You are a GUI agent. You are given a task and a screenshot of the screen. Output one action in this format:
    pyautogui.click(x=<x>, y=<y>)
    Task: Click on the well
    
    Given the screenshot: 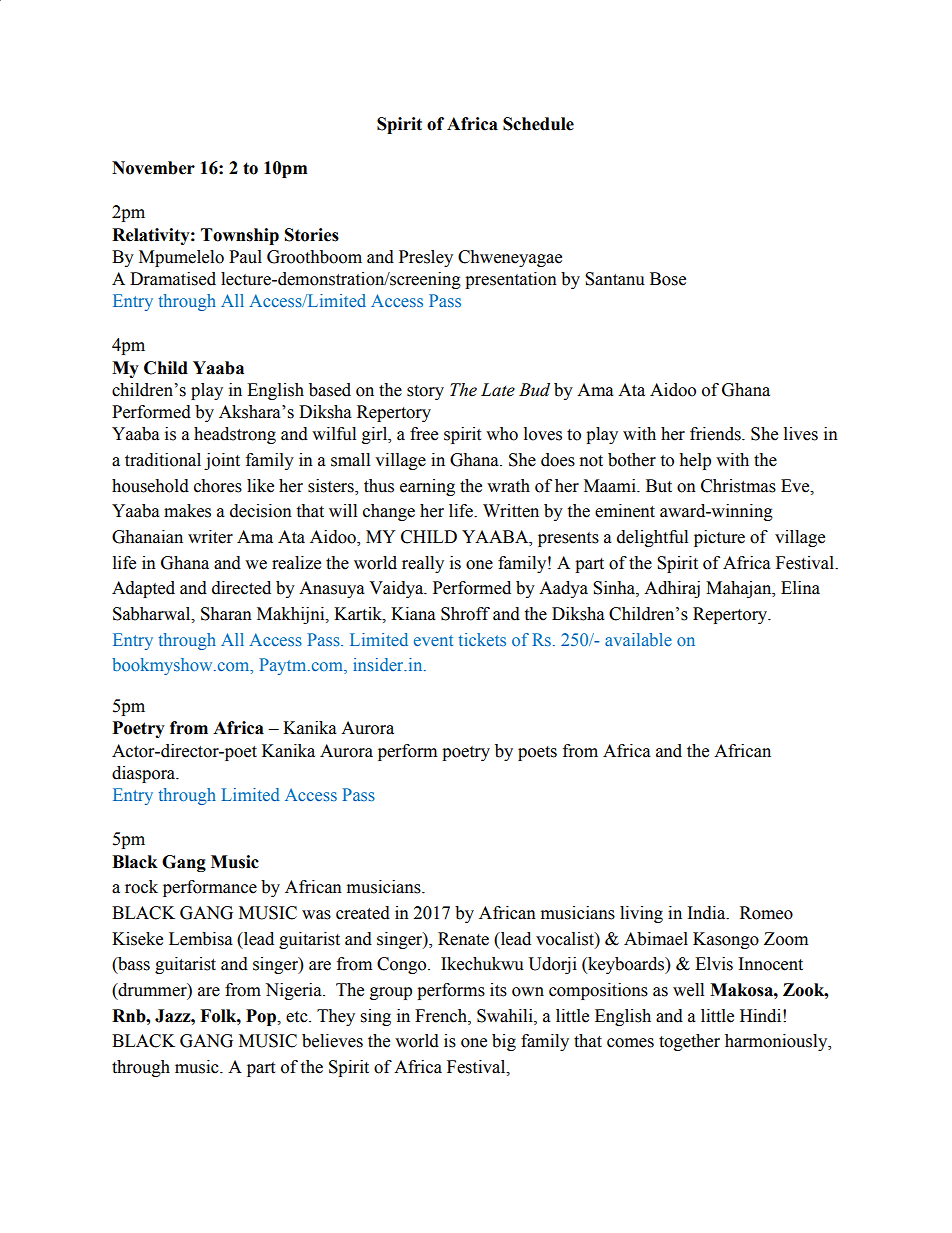 What is the action you would take?
    pyautogui.click(x=688, y=990)
